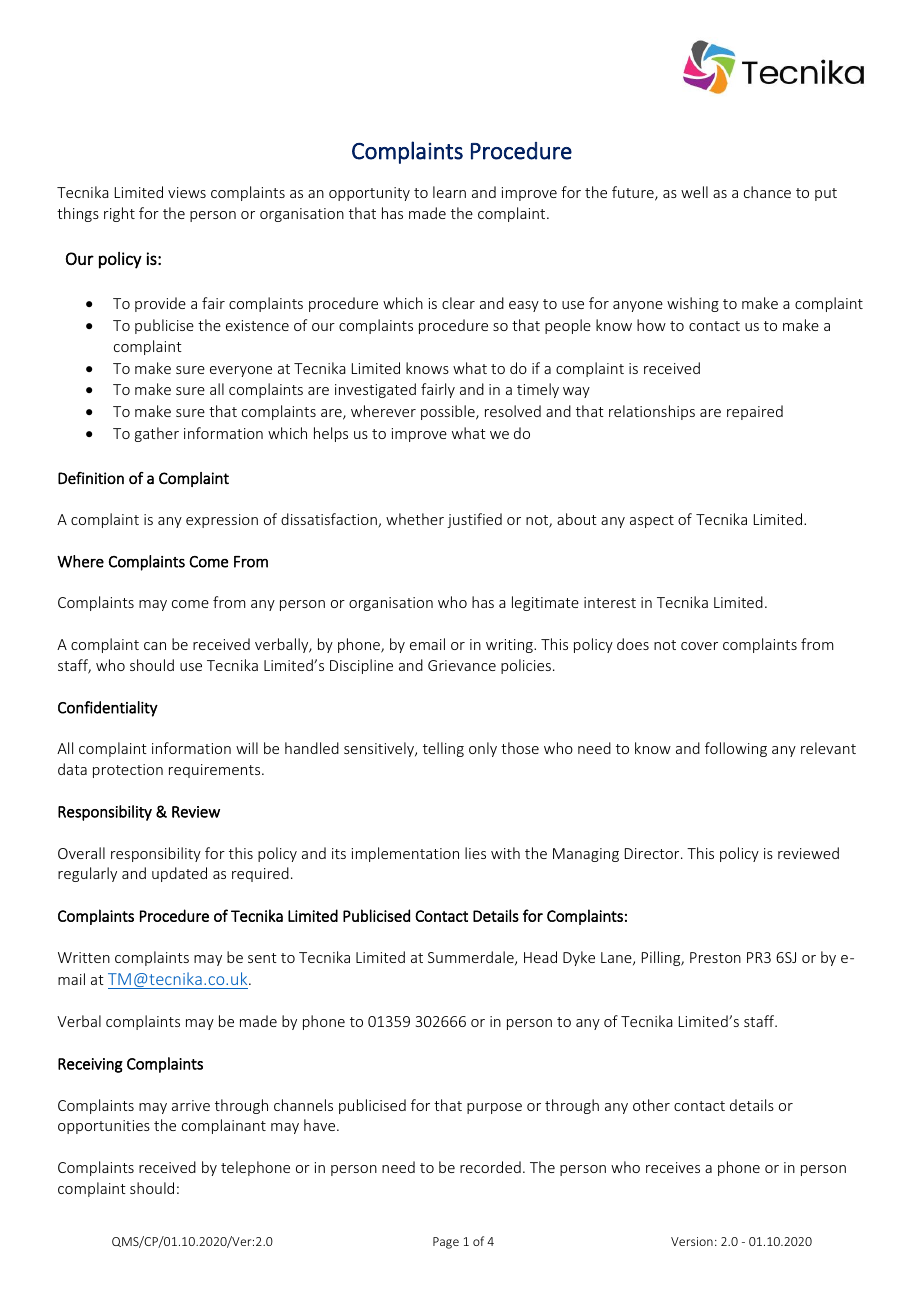  Describe the element at coordinates (653, 853) in the screenshot. I see `Director` at that location.
